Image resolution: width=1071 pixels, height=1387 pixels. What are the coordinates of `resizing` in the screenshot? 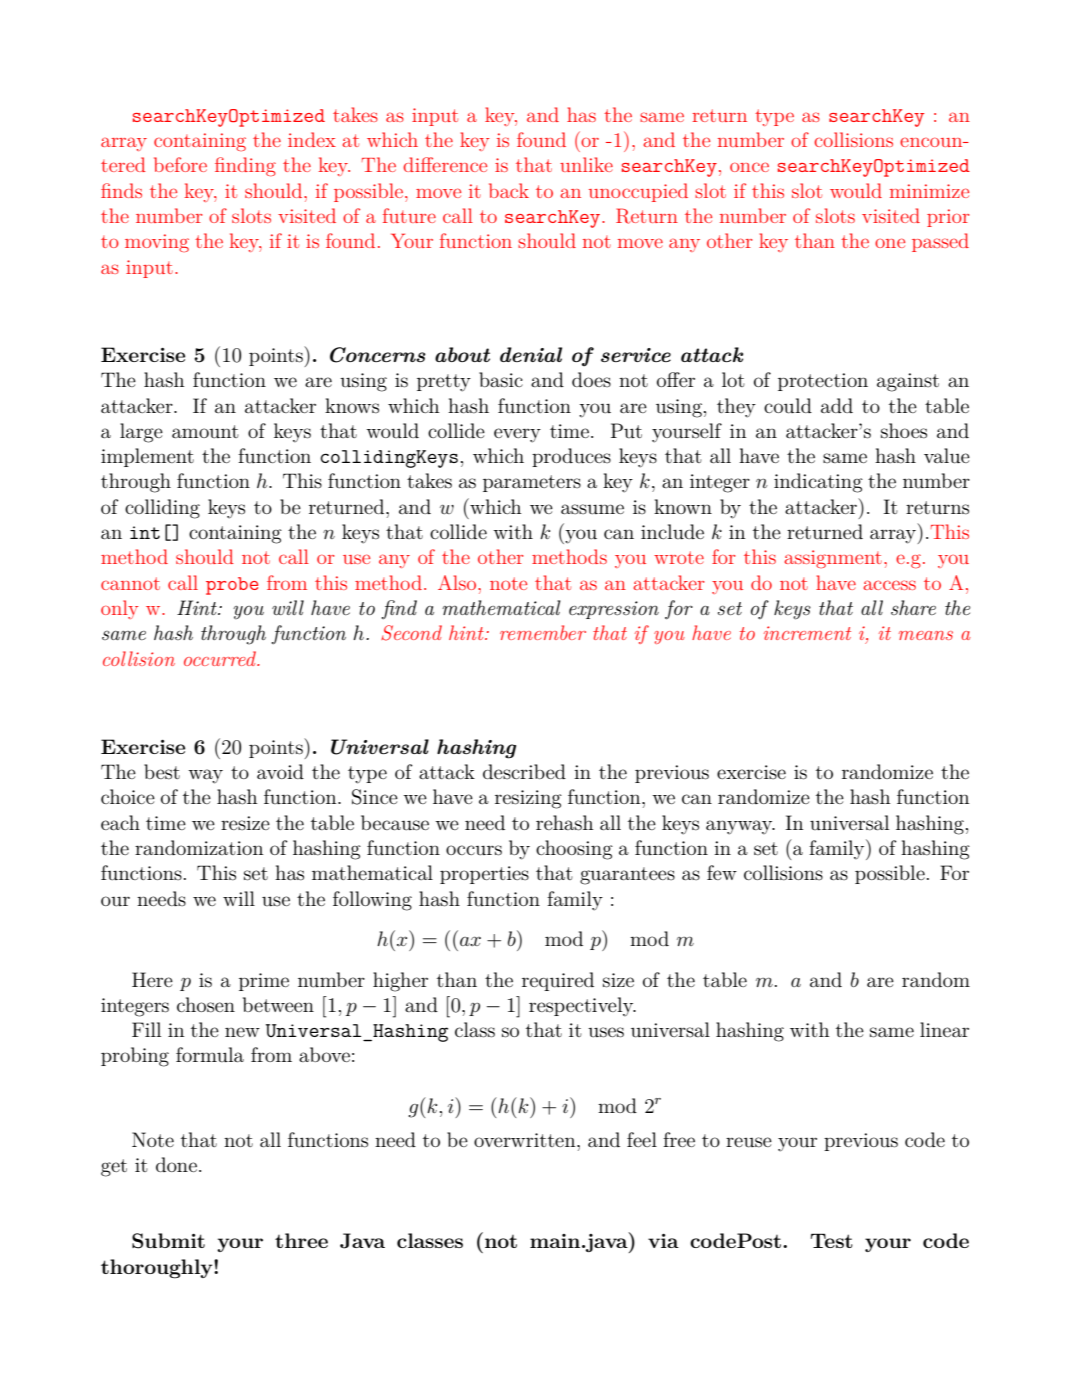 It's located at (528, 799).
